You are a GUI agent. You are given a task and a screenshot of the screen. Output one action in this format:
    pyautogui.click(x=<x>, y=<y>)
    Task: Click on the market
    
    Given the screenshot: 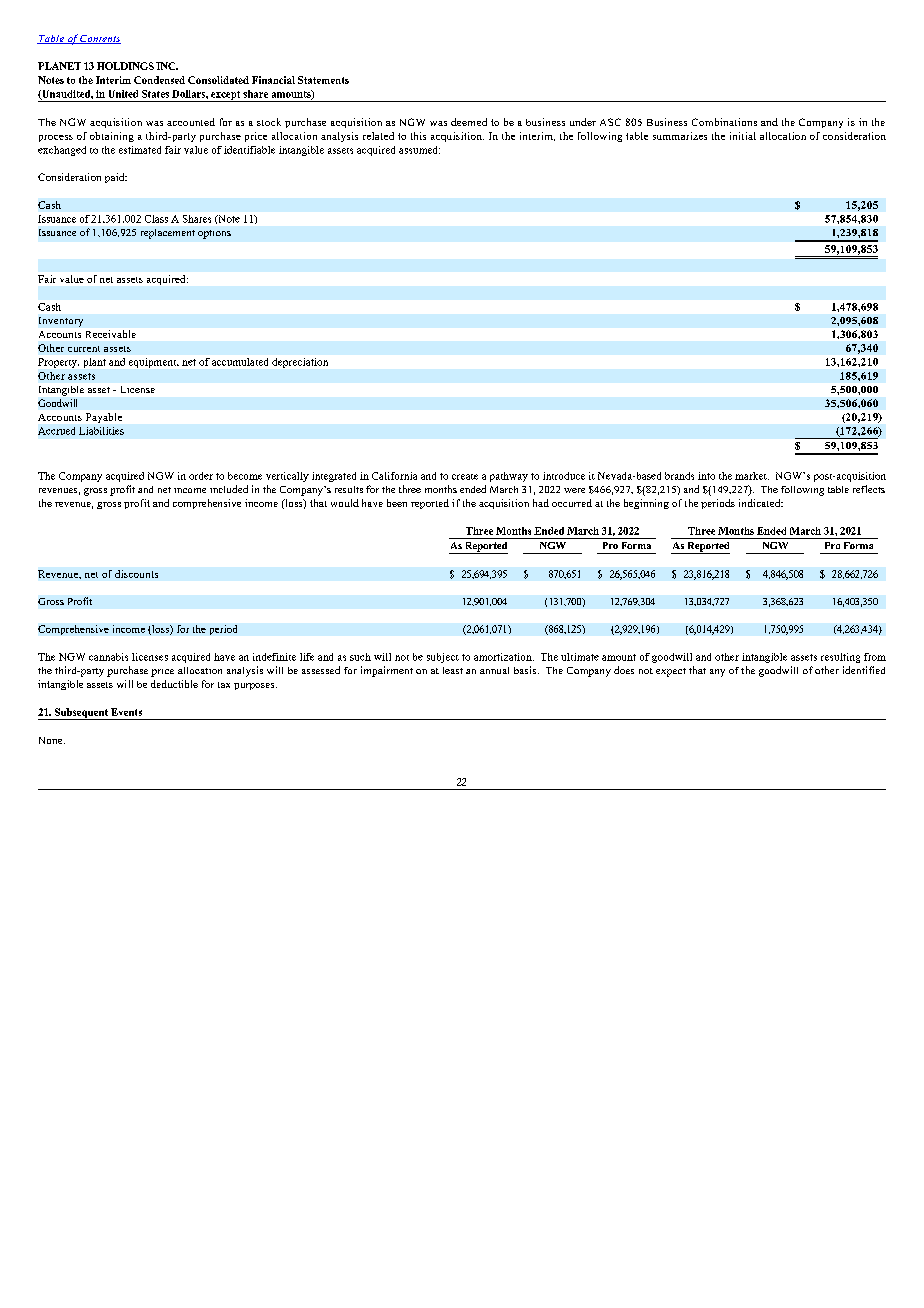 What is the action you would take?
    pyautogui.click(x=752, y=476)
